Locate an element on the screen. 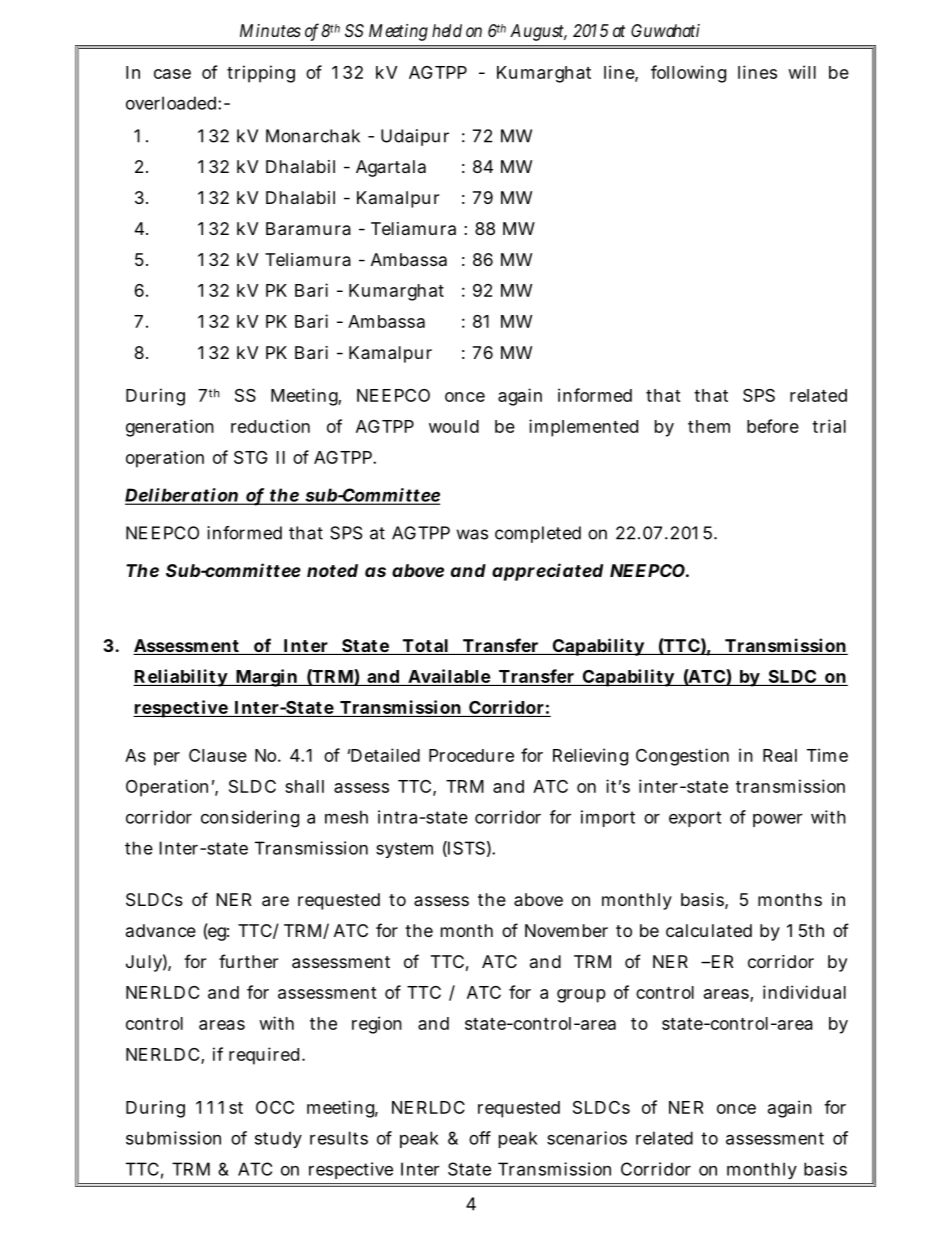 Image resolution: width=952 pixels, height=1233 pixels. August is located at coordinates (538, 32).
